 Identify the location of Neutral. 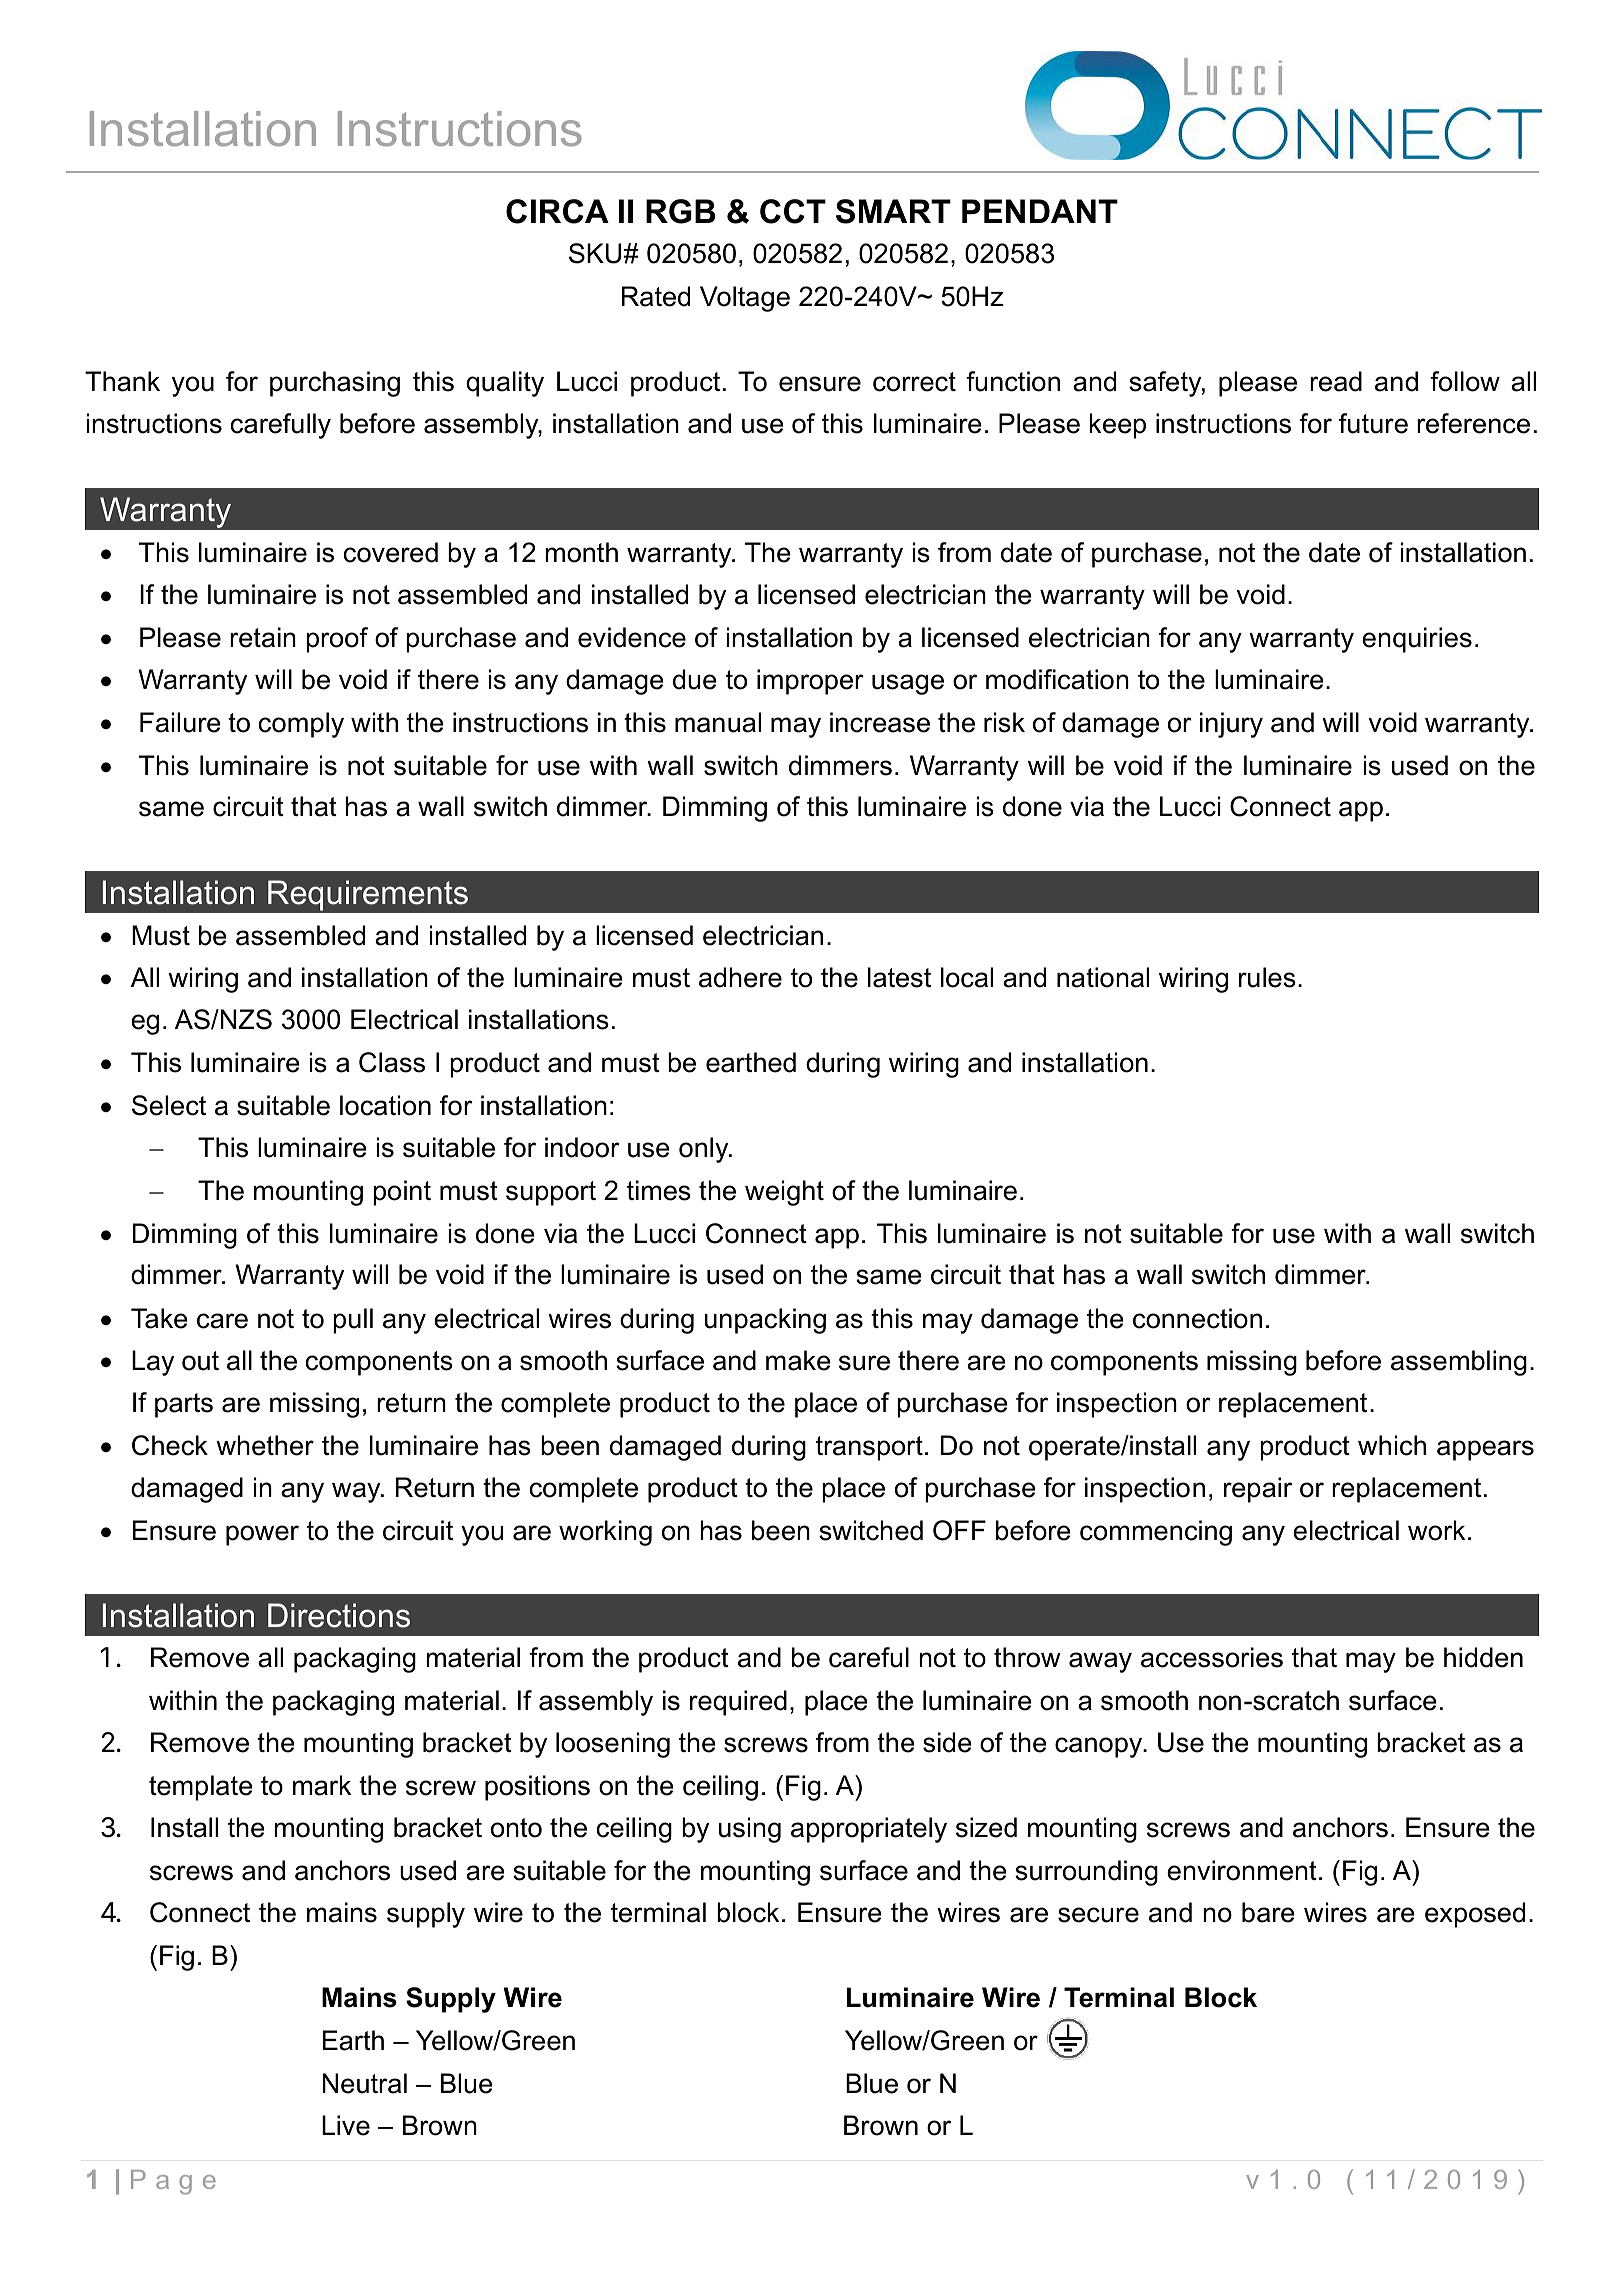
(365, 2083).
